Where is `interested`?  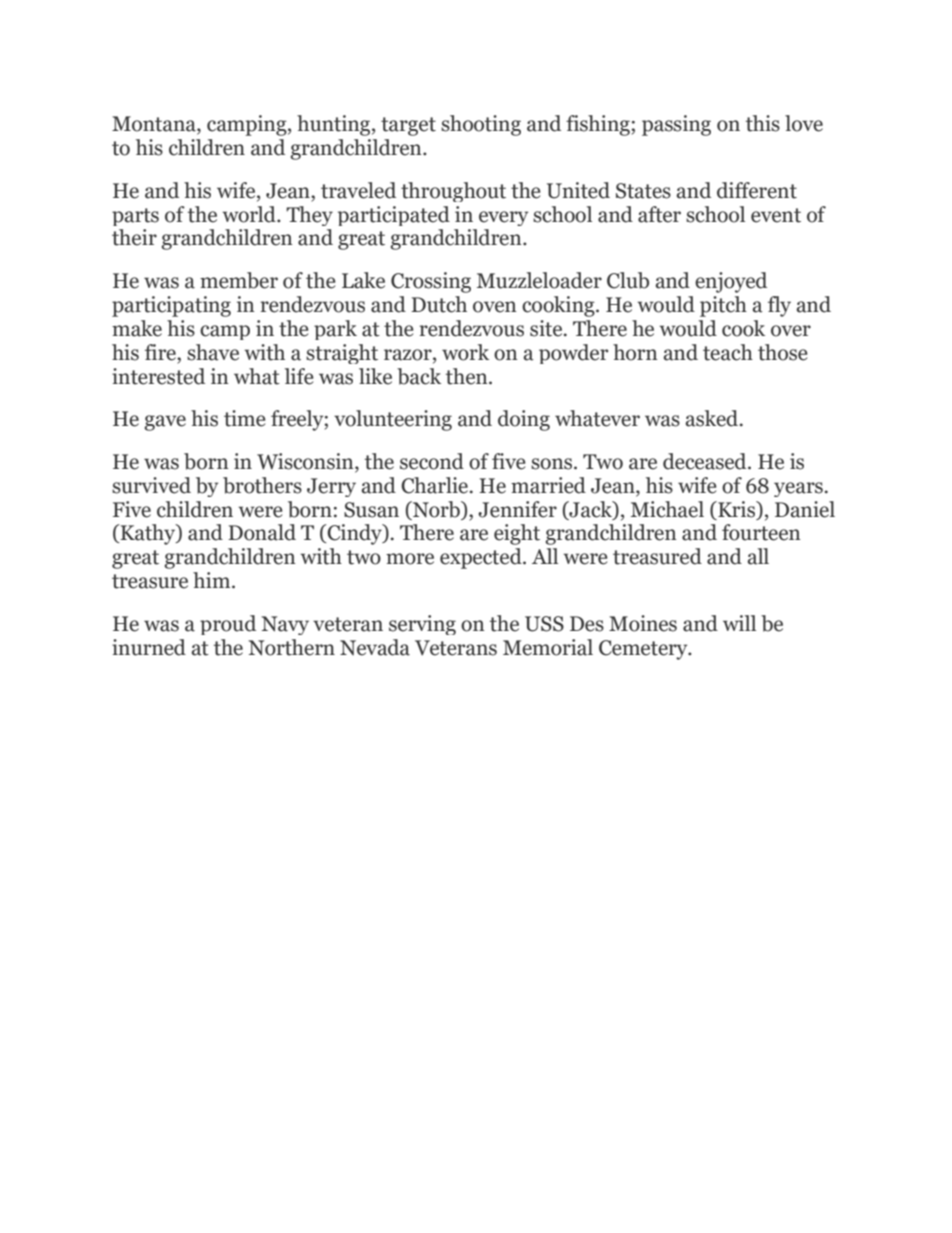 interested is located at coordinates (158, 376).
